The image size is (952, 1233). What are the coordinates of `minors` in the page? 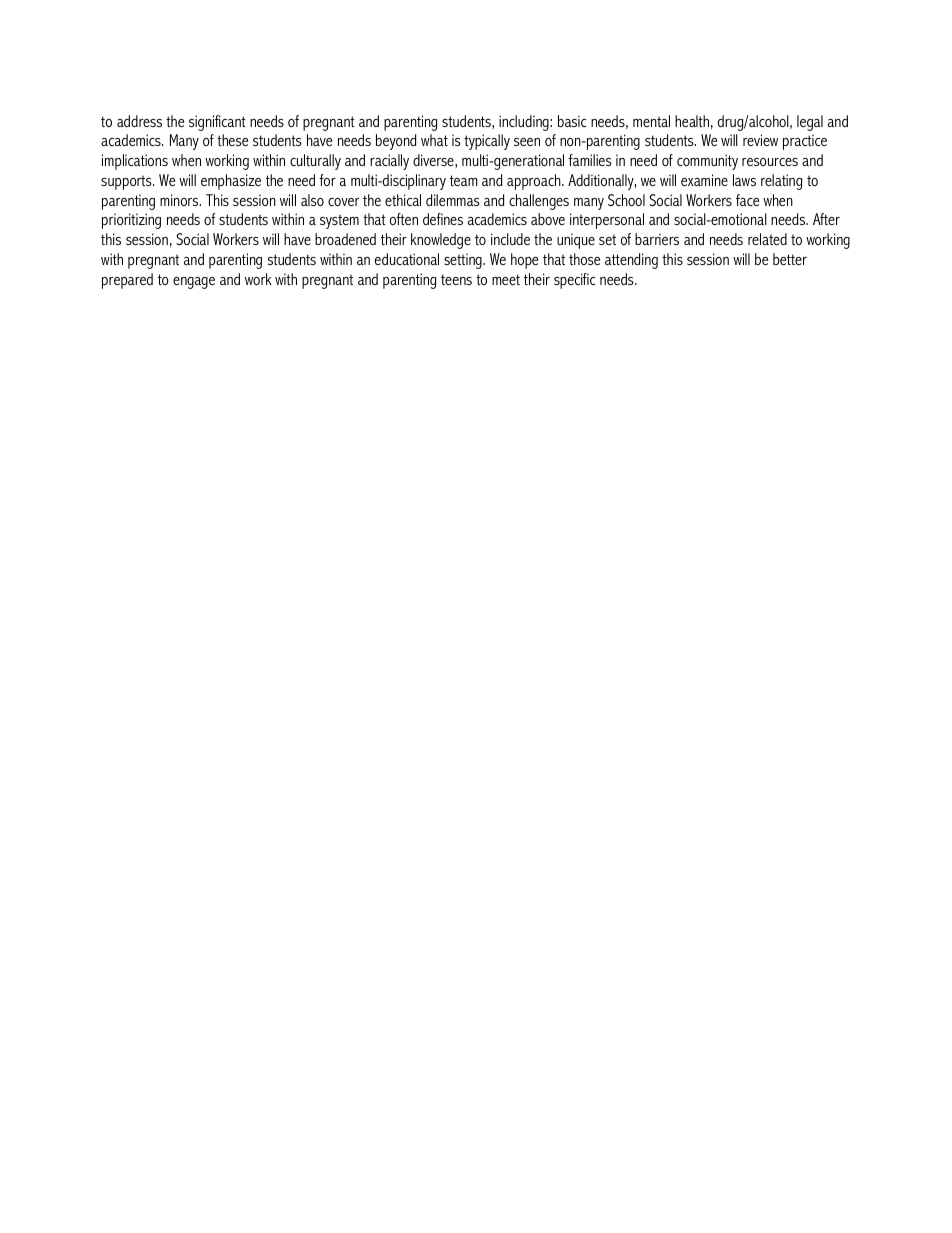 It's located at (180, 200).
